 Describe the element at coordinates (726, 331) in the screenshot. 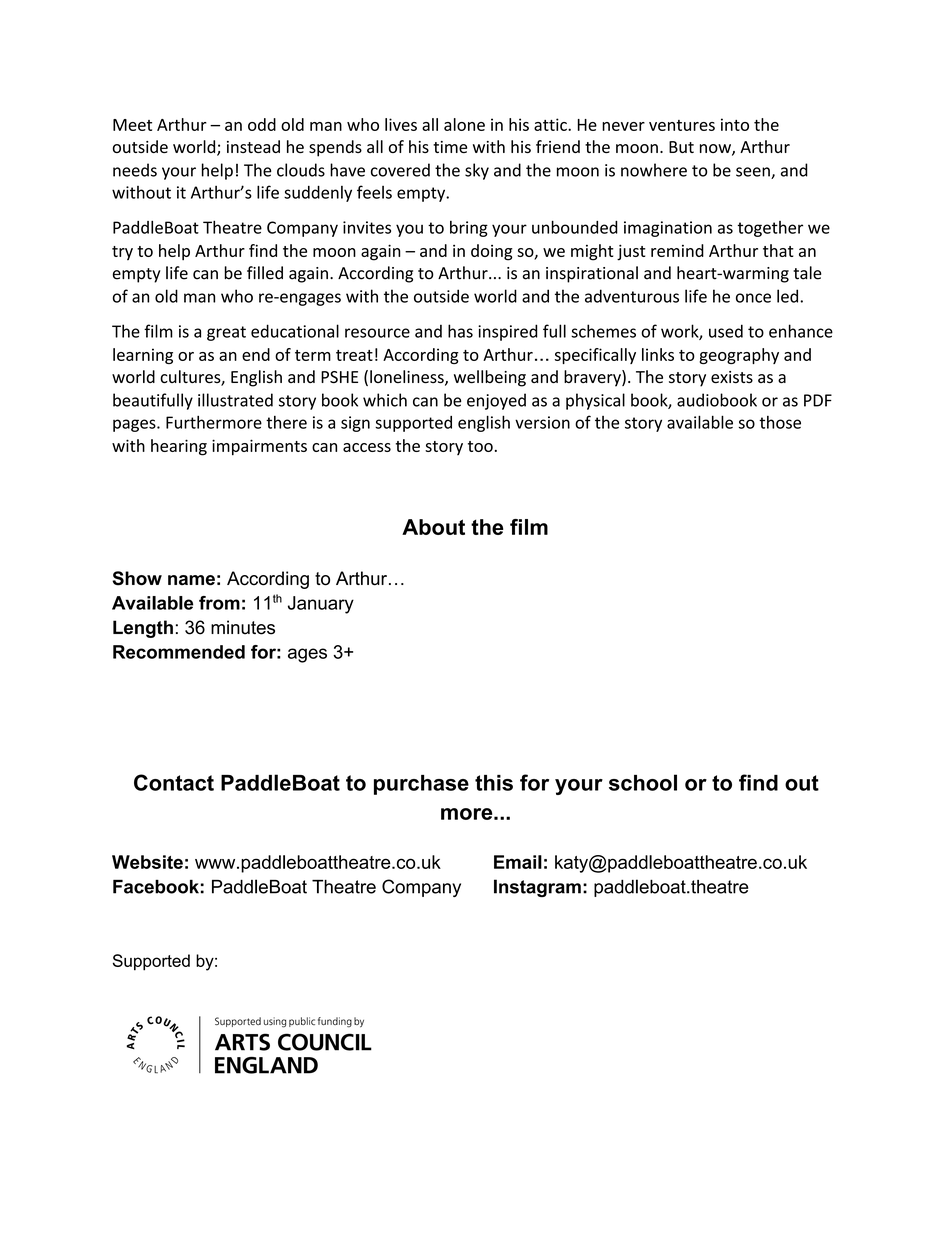

I see `used` at that location.
